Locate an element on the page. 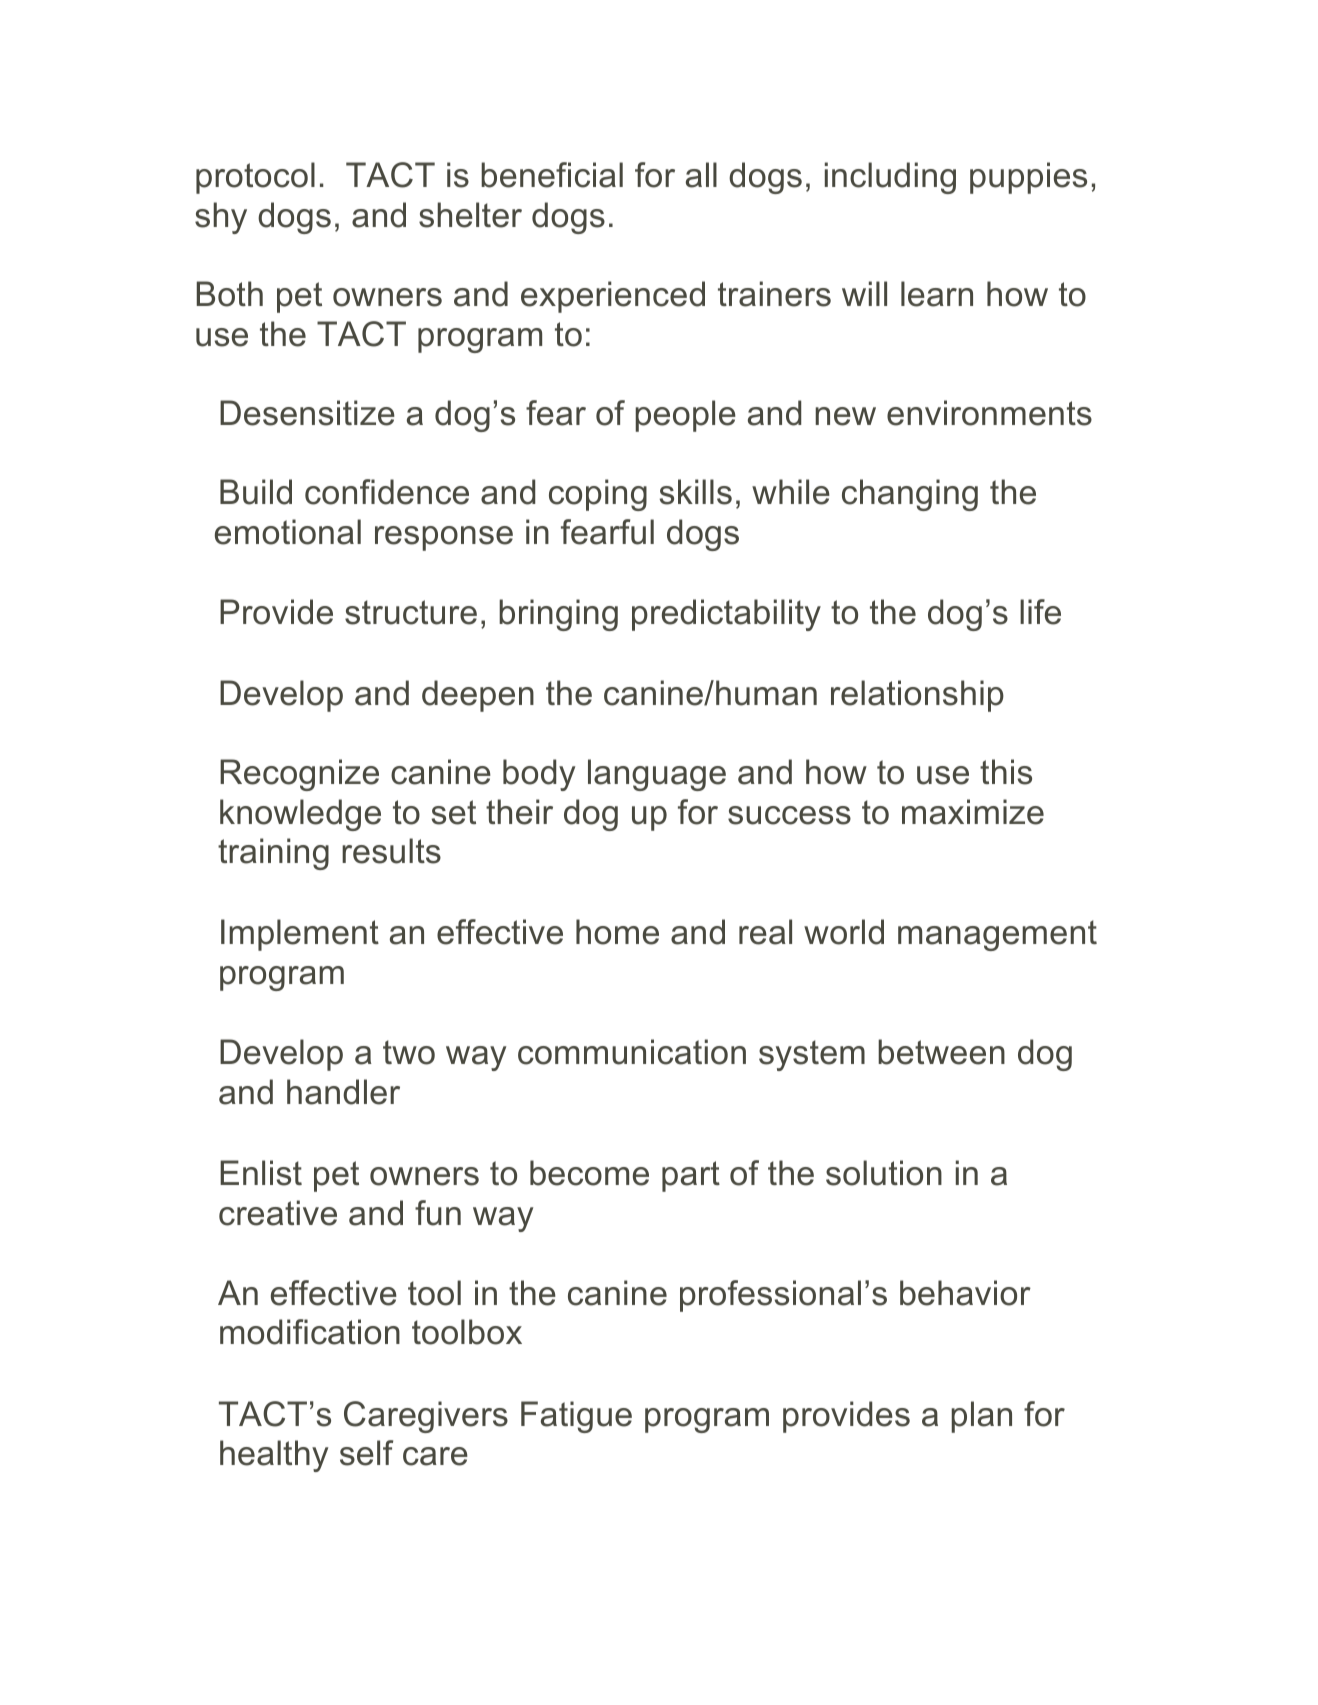  protocol is located at coordinates (255, 178).
